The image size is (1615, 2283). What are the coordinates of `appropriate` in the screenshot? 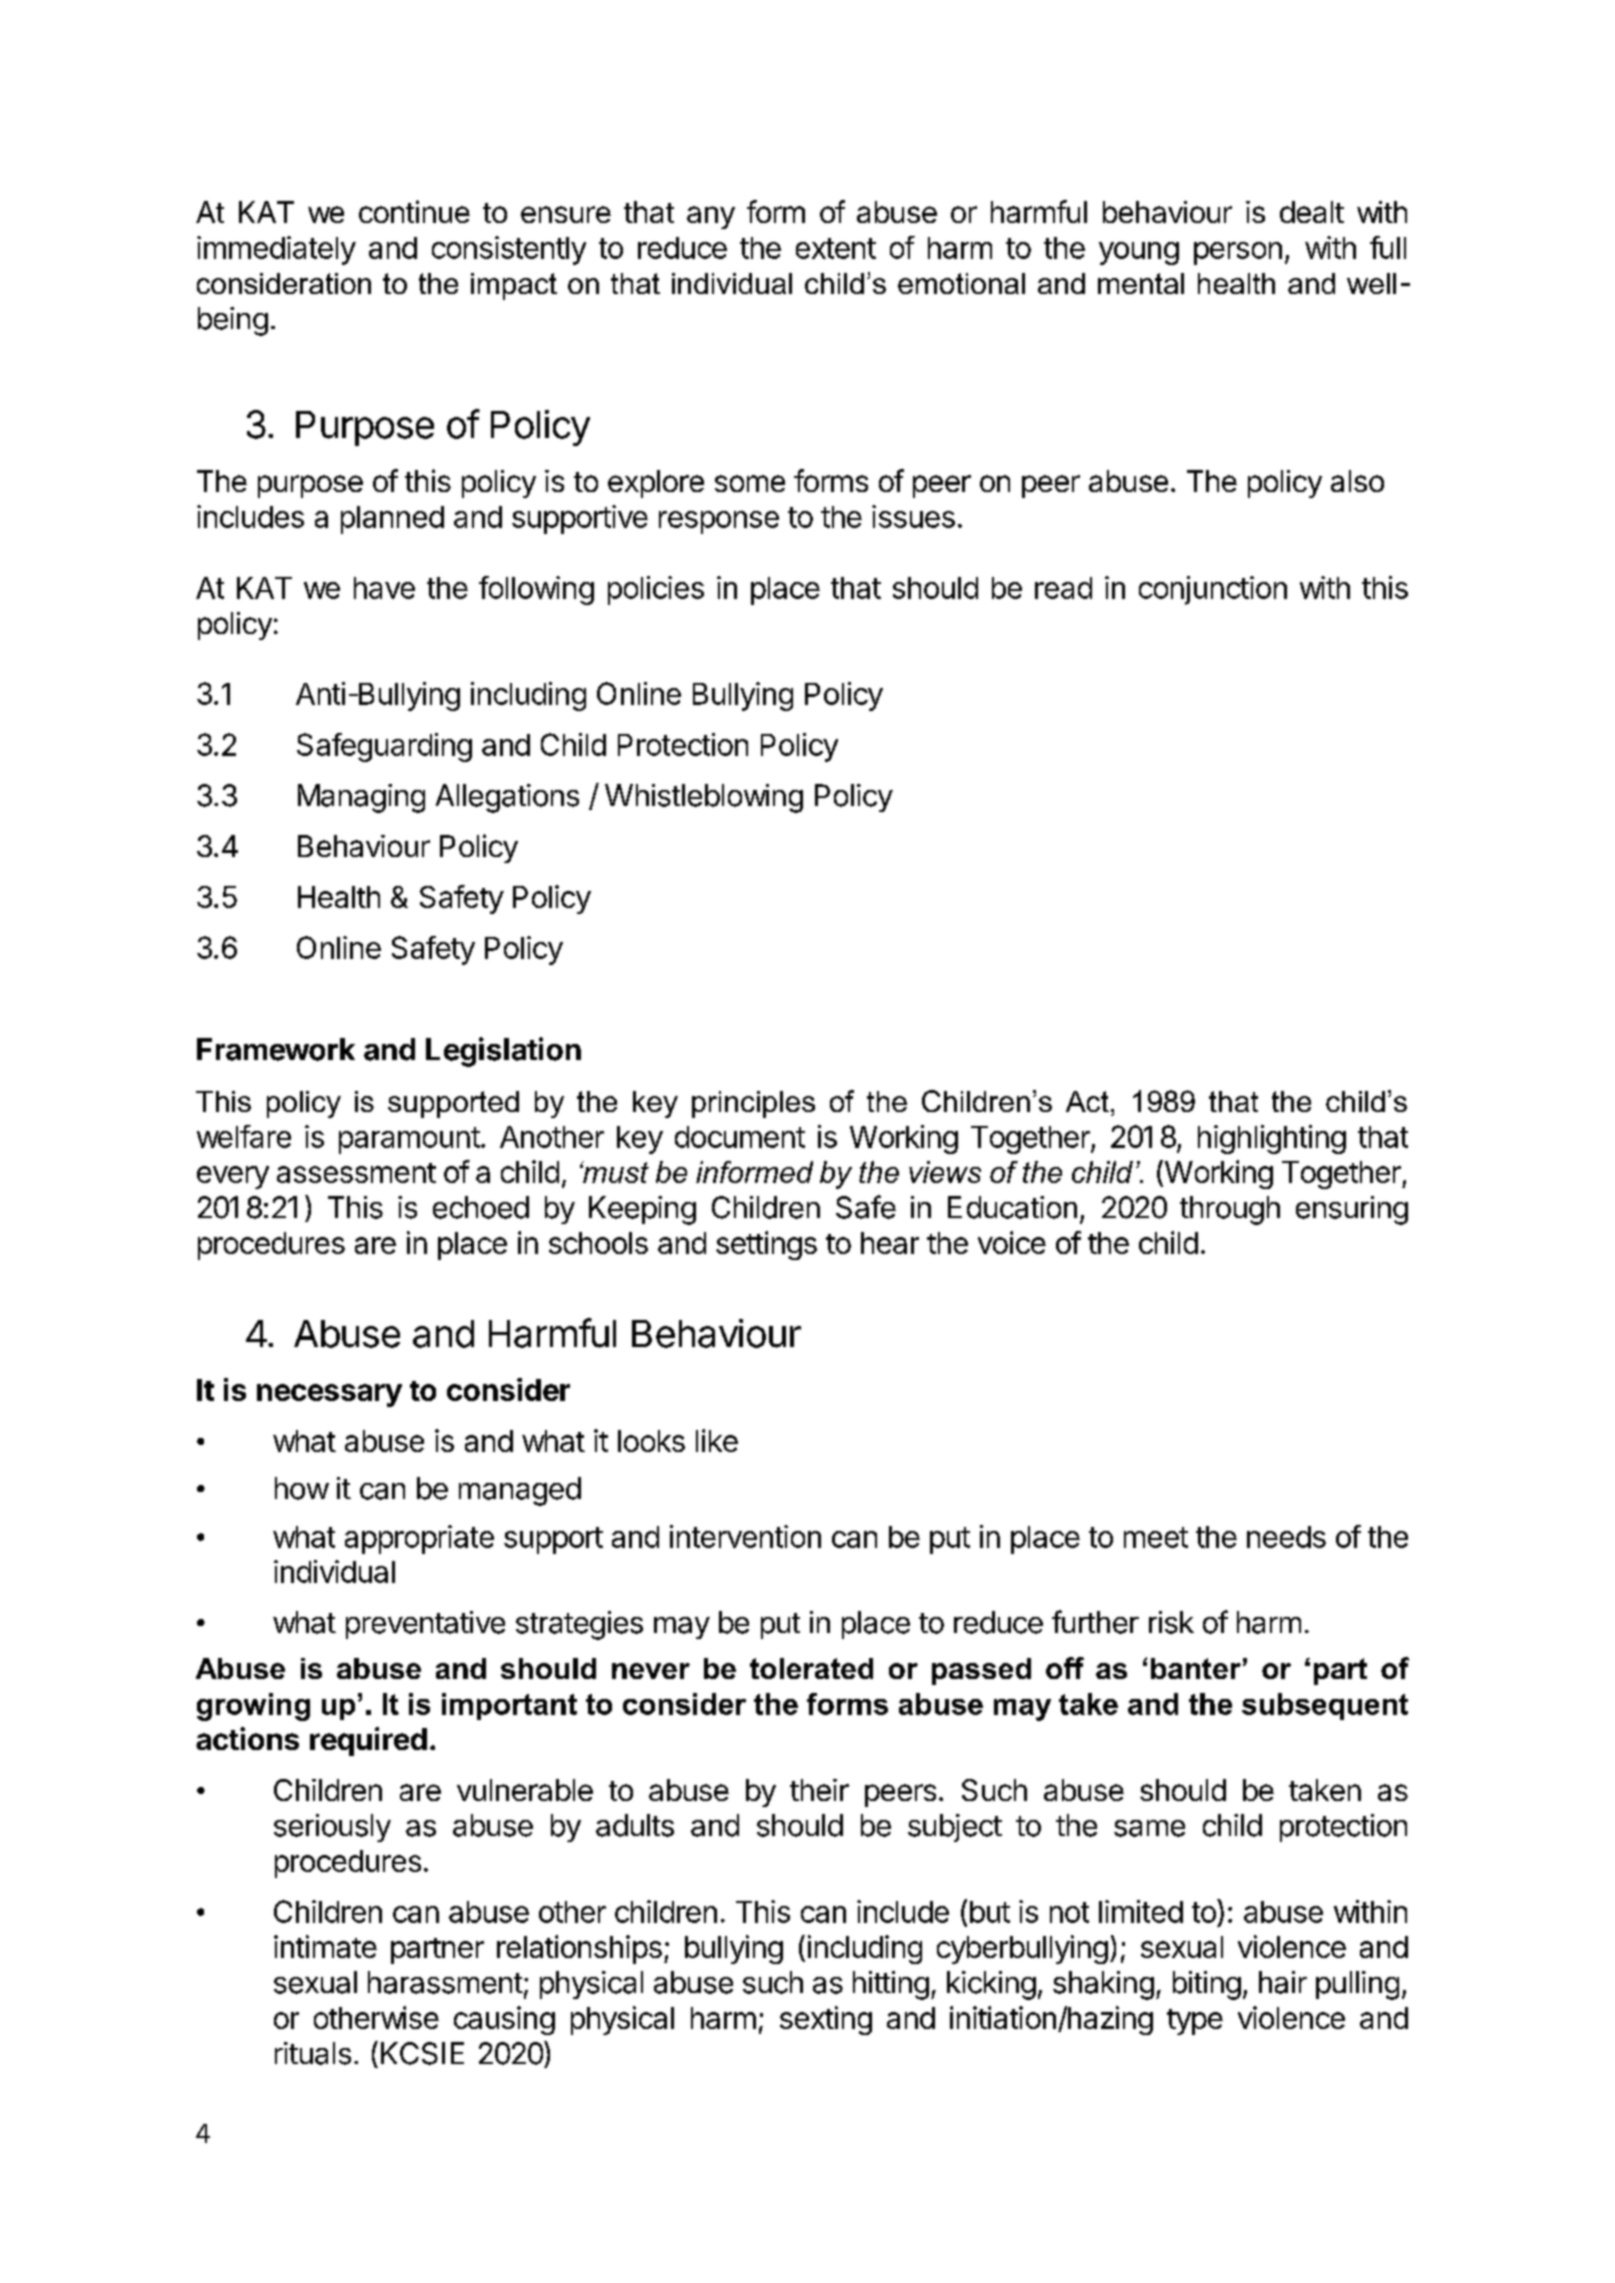 It's located at (419, 1539).
